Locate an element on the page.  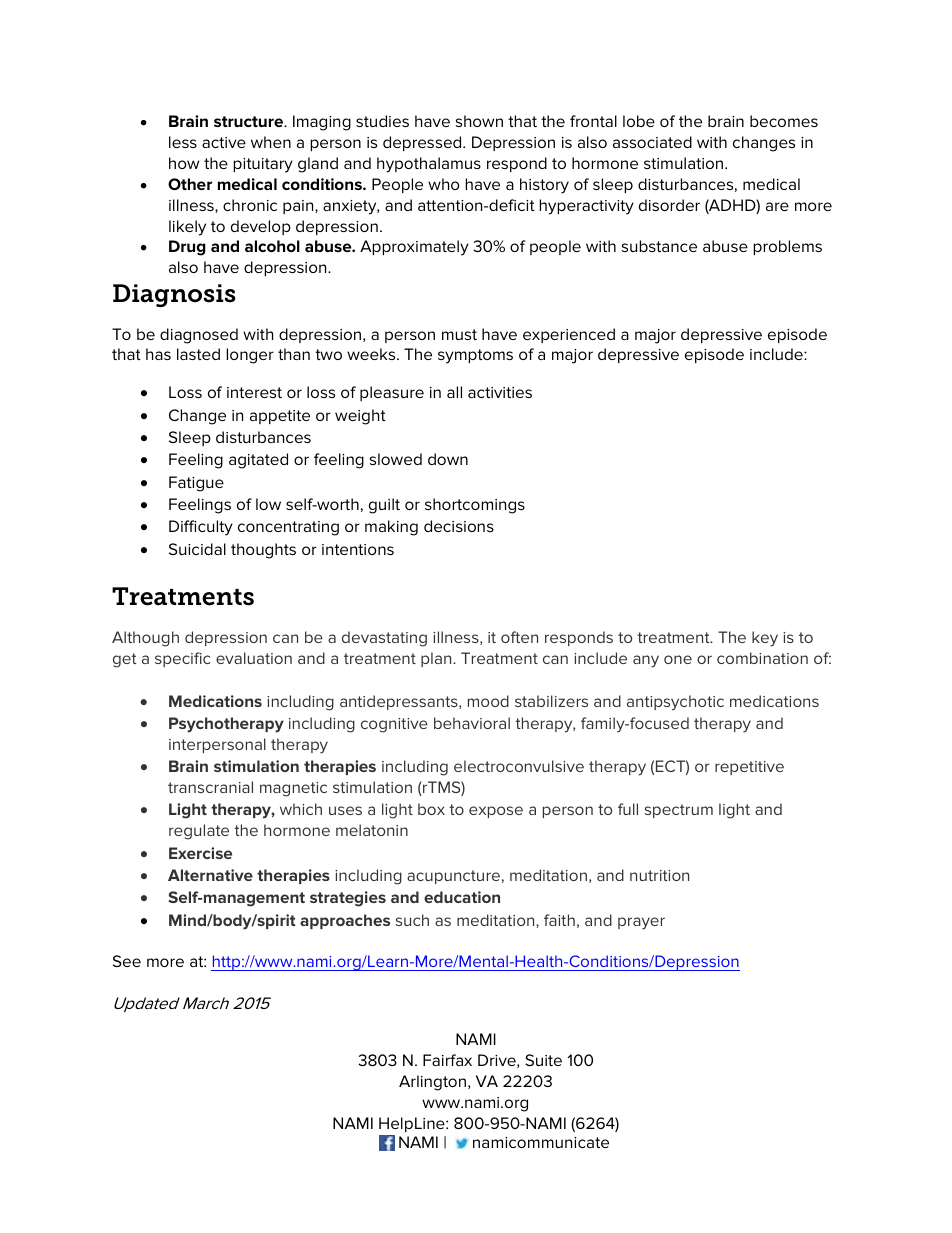
Suicidal is located at coordinates (197, 549).
